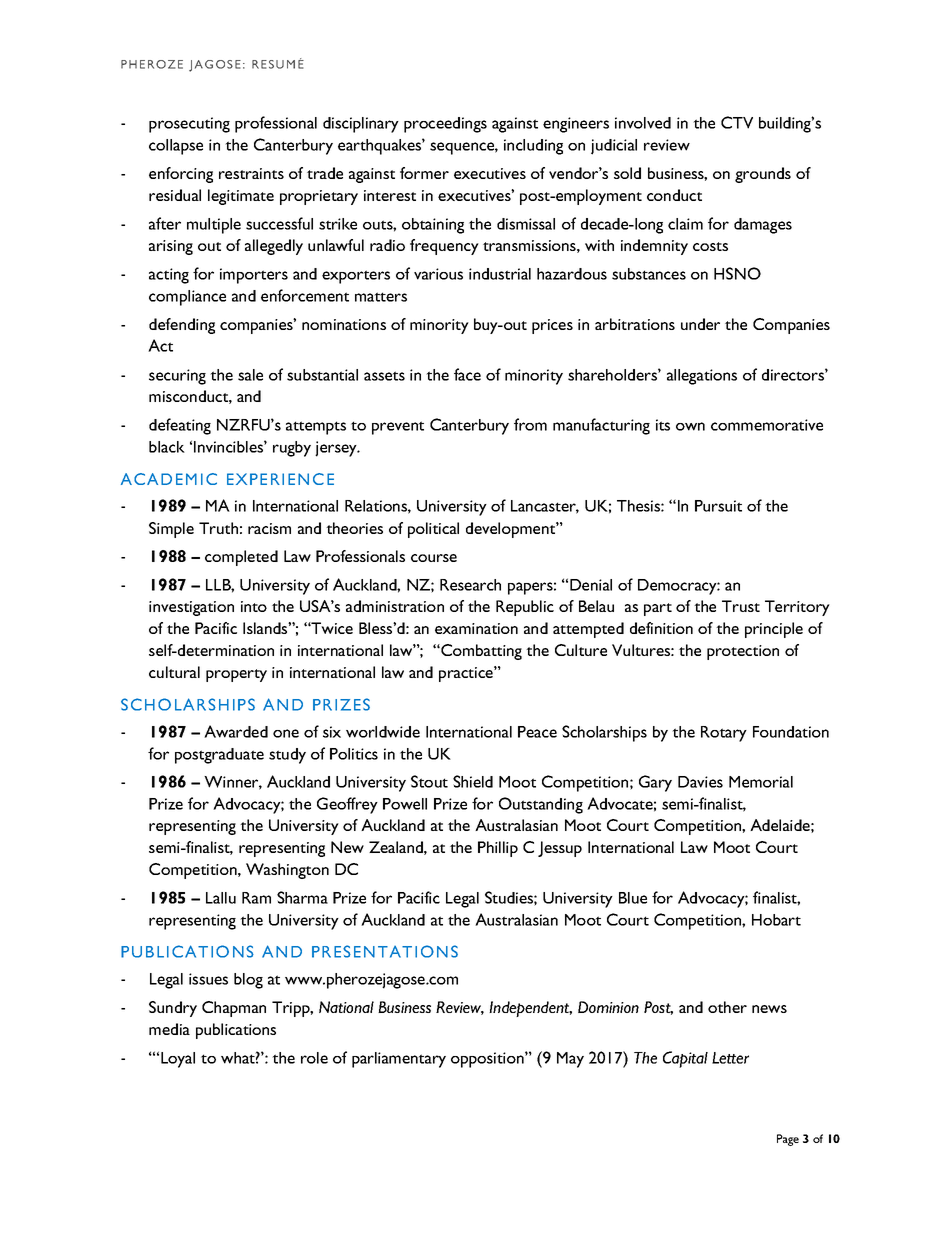 This screenshot has width=952, height=1233. I want to click on Letter, so click(730, 1058).
